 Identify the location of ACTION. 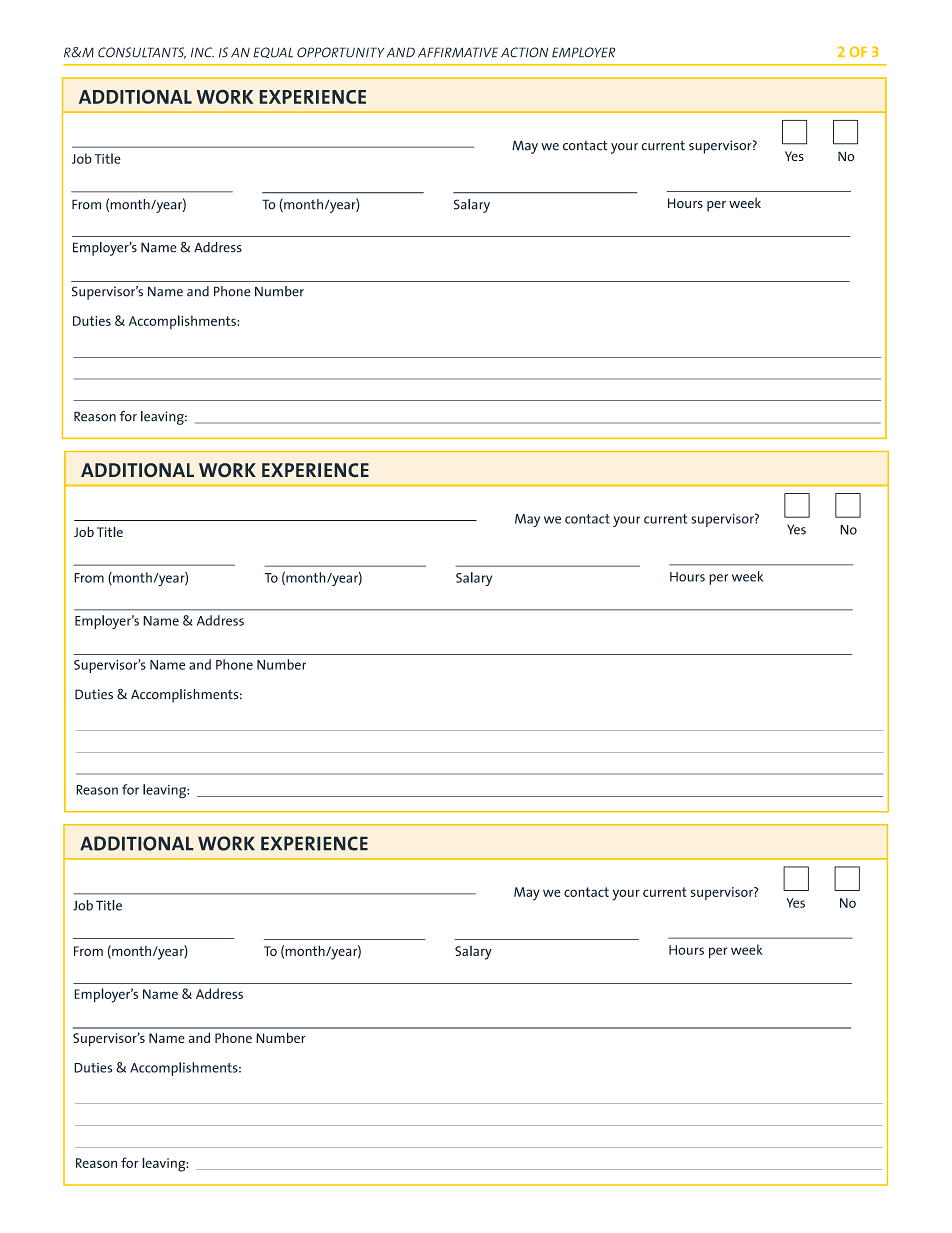
(524, 52).
